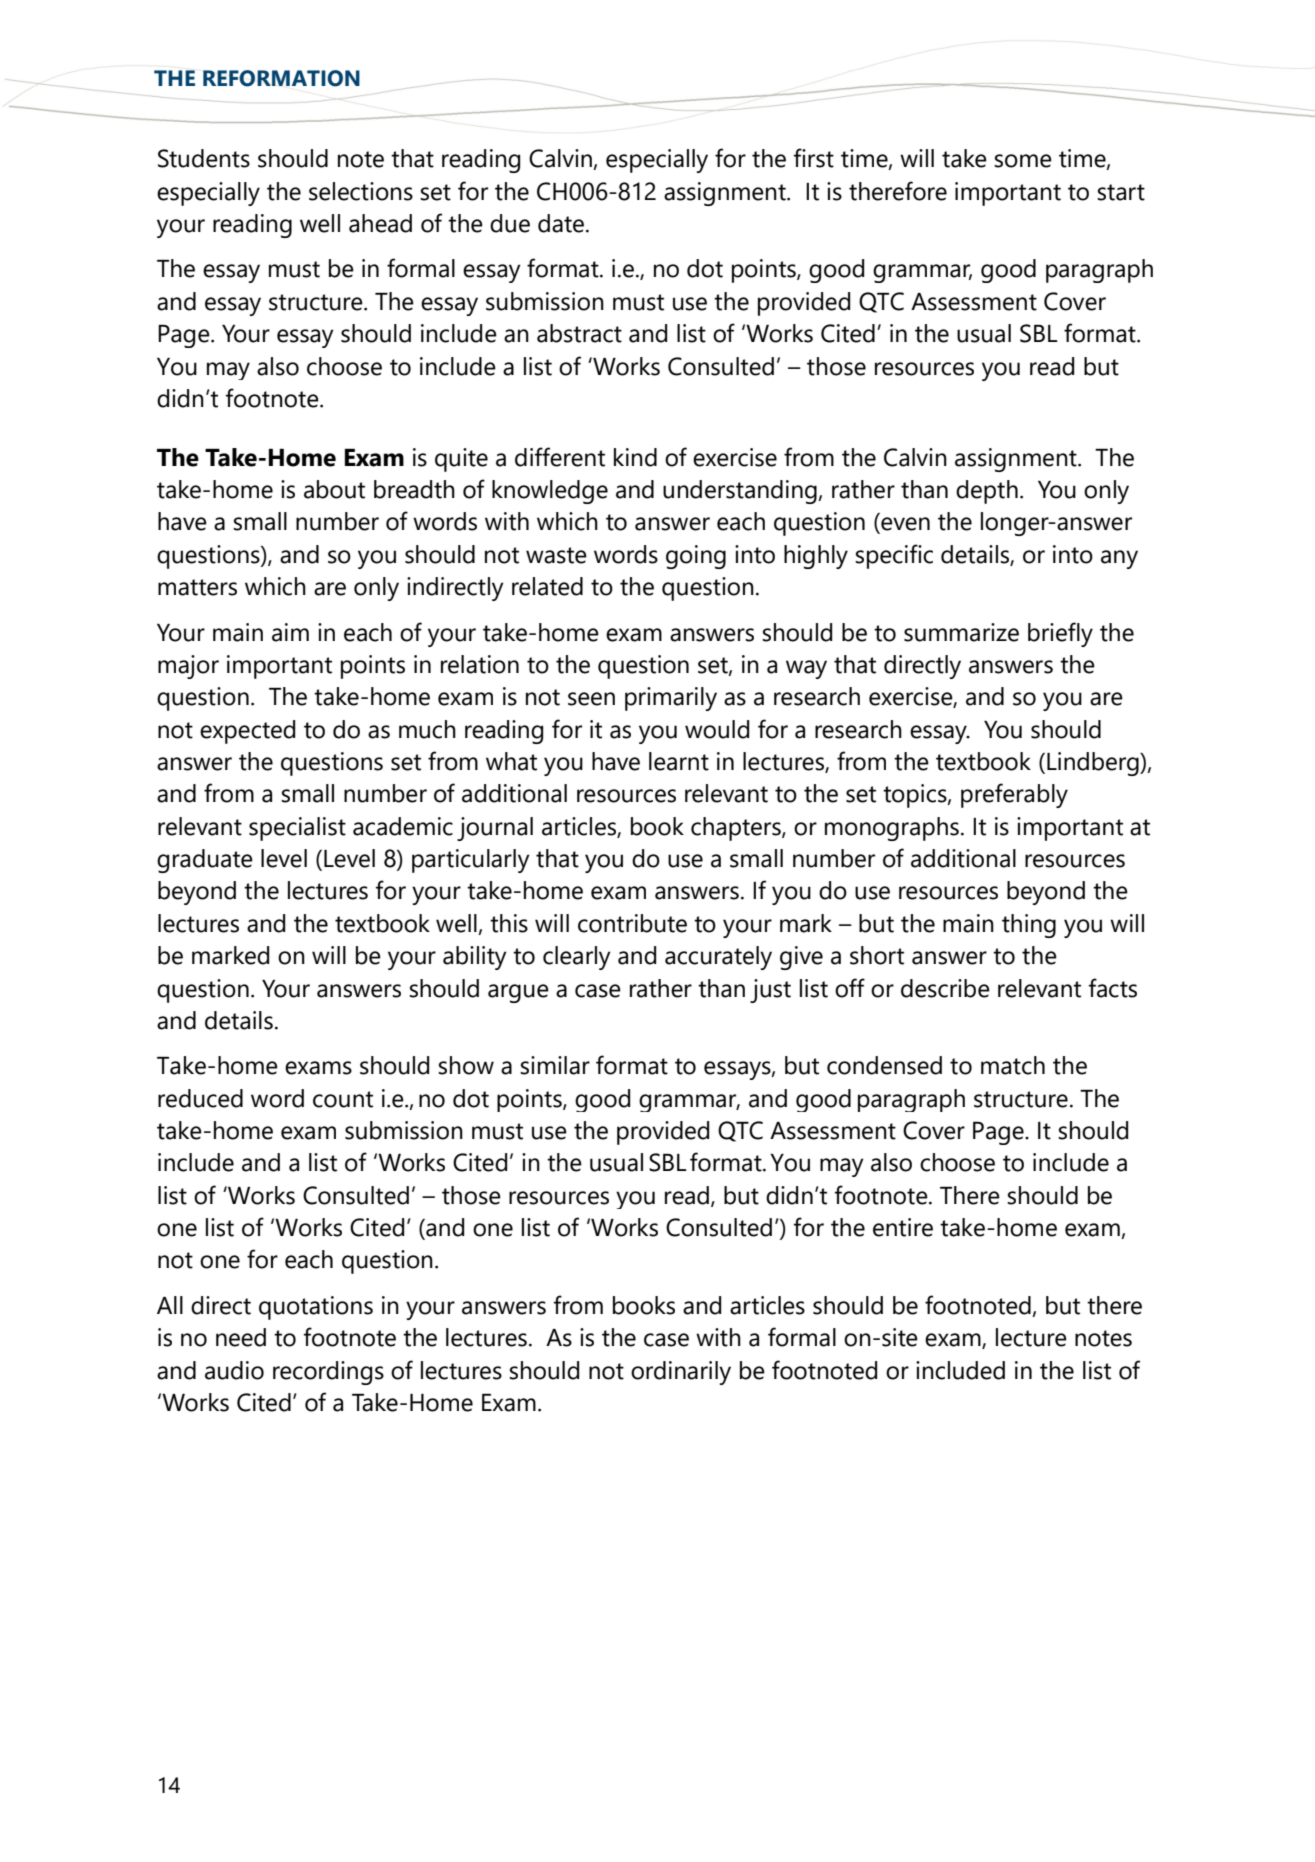 This screenshot has width=1315, height=1862. Describe the element at coordinates (961, 632) in the screenshot. I see `summarize` at that location.
